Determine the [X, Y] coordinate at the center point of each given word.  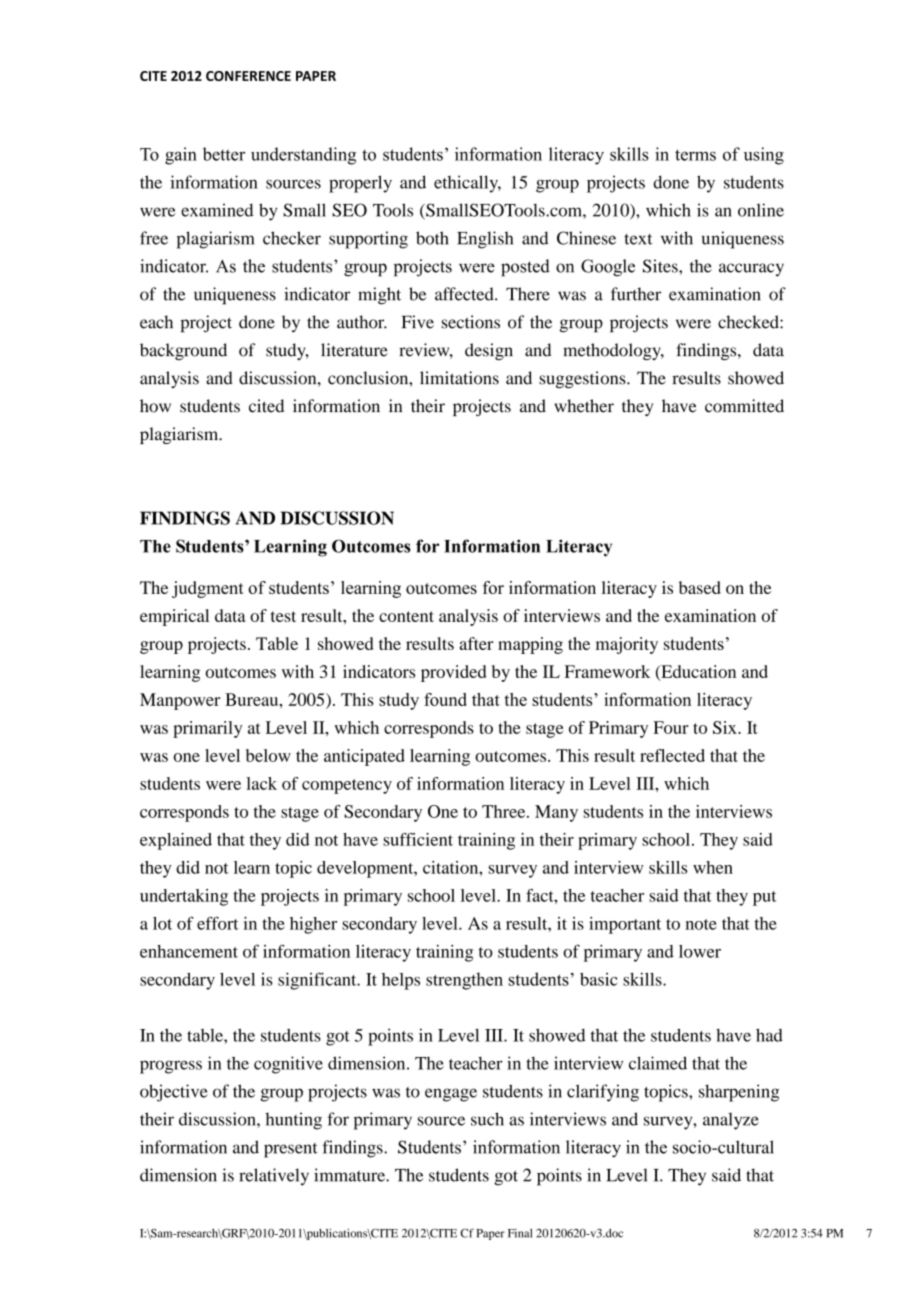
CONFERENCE [248, 76]
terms [695, 155]
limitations [459, 378]
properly [360, 184]
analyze [731, 1121]
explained [176, 841]
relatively [274, 1177]
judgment [208, 589]
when [713, 867]
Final [520, 1233]
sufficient [418, 839]
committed [744, 406]
